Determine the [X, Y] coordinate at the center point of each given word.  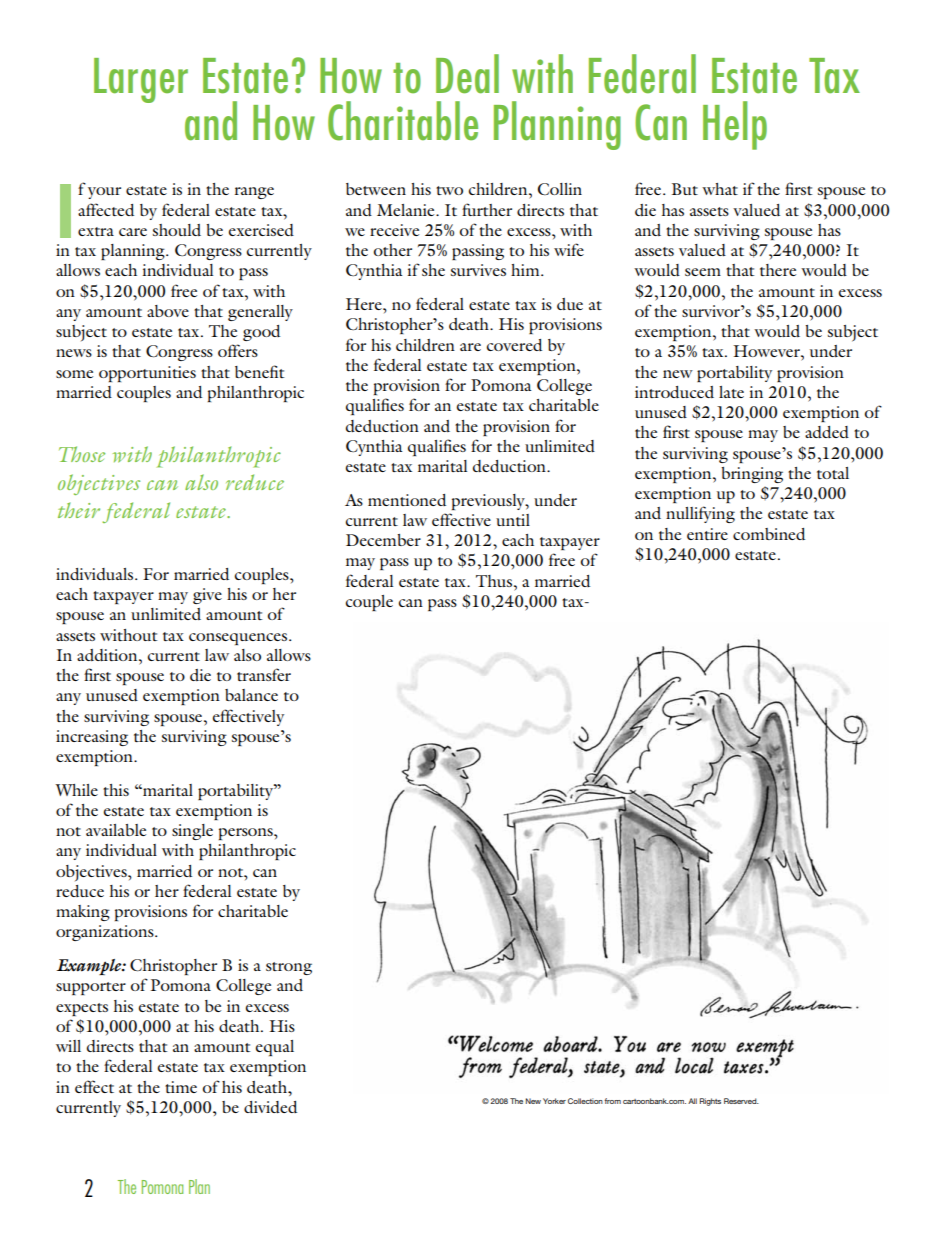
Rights [710, 1102]
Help [735, 125]
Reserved [741, 1101]
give [207, 596]
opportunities [147, 374]
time [181, 1087]
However [767, 351]
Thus [495, 581]
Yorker [554, 1101]
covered [514, 345]
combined [769, 534]
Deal [467, 74]
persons [247, 834]
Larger [141, 80]
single [192, 832]
